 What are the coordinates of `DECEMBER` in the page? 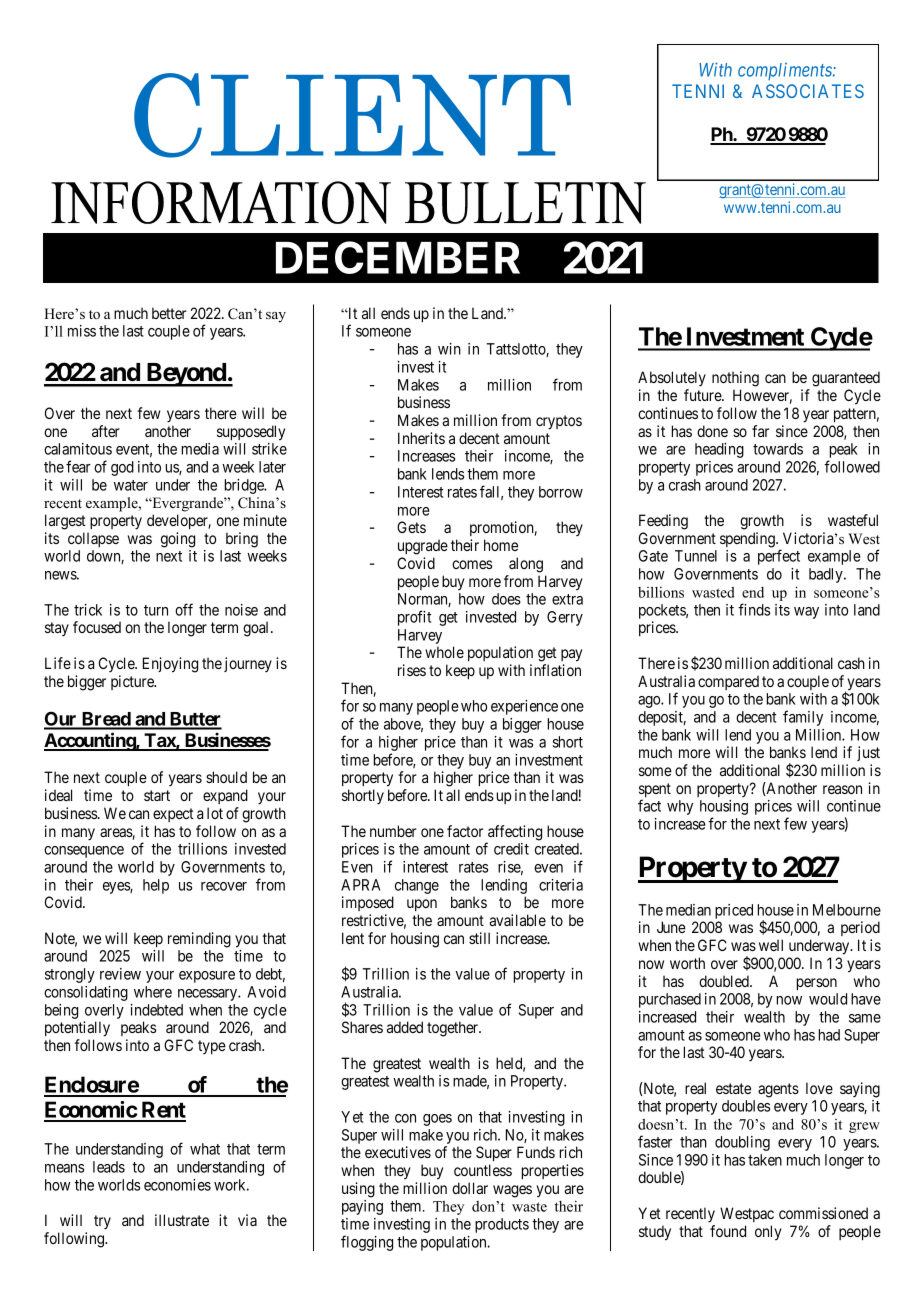 It's located at (398, 257).
